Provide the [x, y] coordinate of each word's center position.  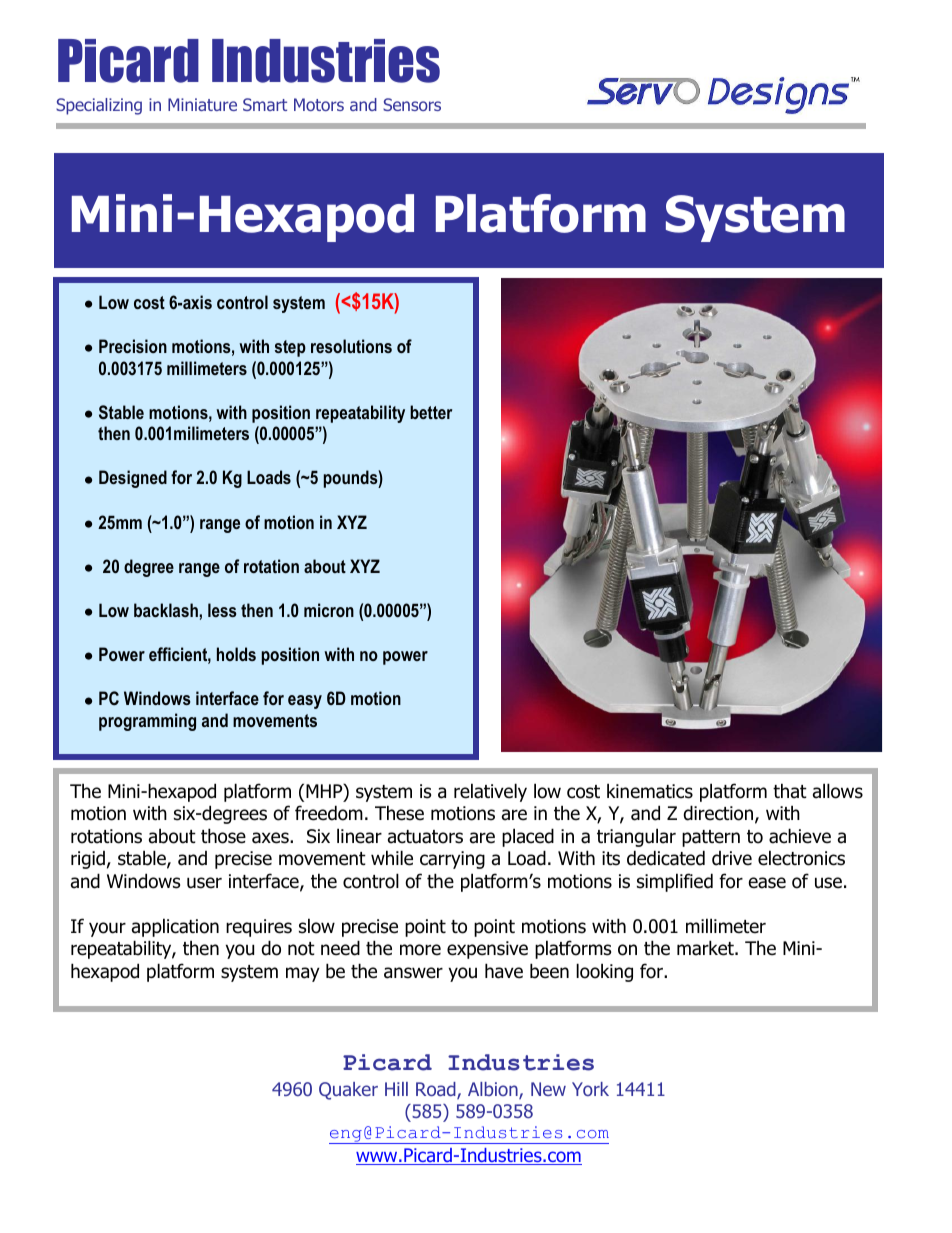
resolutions [351, 346]
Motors [319, 104]
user [204, 883]
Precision [133, 346]
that [790, 791]
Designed [133, 479]
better [431, 412]
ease [767, 883]
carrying [452, 860]
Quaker [348, 1091]
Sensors [412, 104]
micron [329, 610]
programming [147, 722]
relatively [490, 792]
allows [838, 791]
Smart [265, 104]
